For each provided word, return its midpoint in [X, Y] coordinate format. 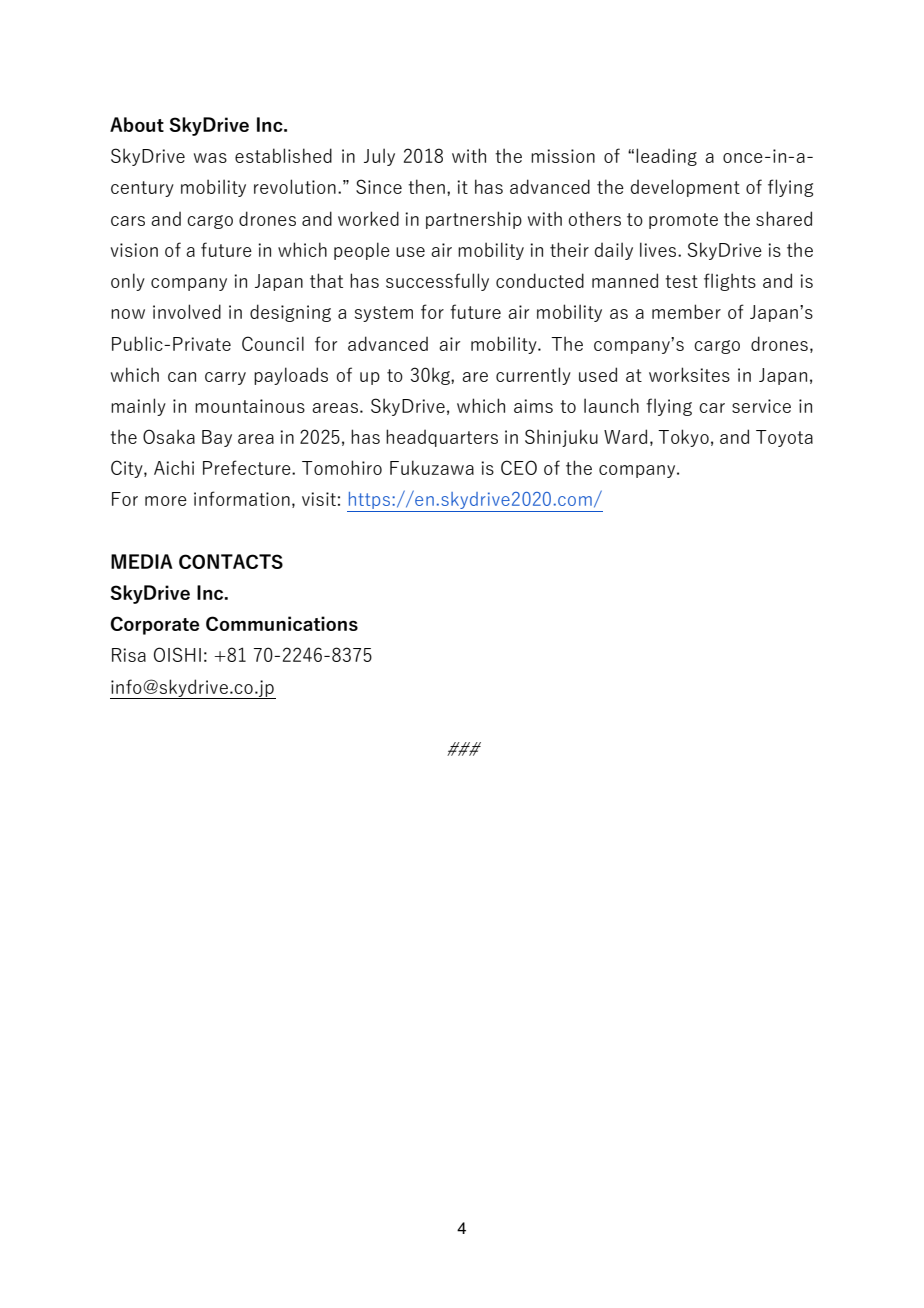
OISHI [177, 654]
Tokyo [683, 438]
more [166, 501]
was [210, 158]
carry [225, 378]
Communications [282, 623]
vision [134, 250]
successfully [437, 282]
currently [533, 376]
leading [666, 157]
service [761, 406]
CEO [519, 467]
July [379, 157]
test [681, 281]
